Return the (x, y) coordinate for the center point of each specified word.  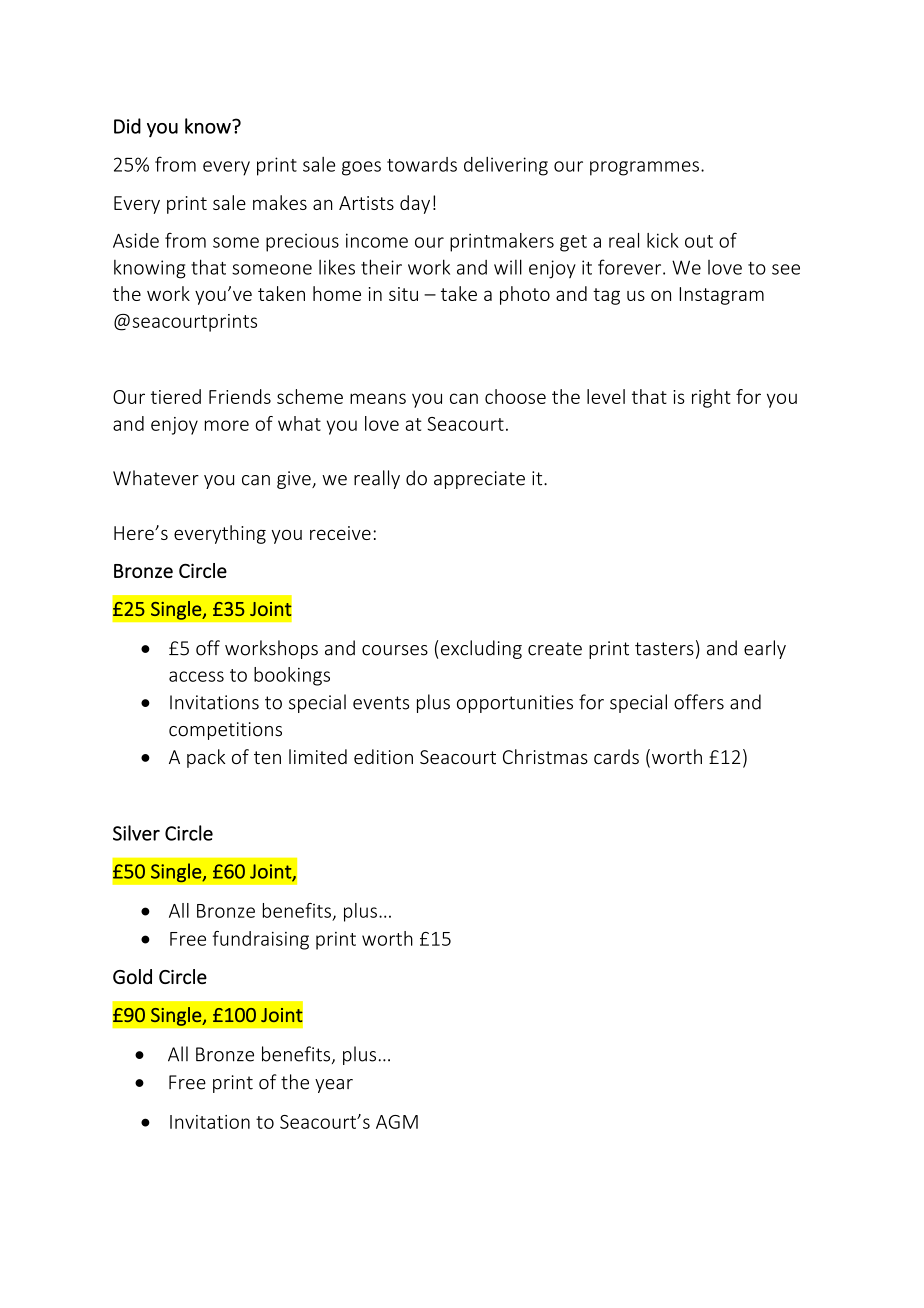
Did (127, 126)
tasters (664, 649)
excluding (481, 649)
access (196, 676)
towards (422, 164)
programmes (644, 168)
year (334, 1086)
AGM (397, 1122)
